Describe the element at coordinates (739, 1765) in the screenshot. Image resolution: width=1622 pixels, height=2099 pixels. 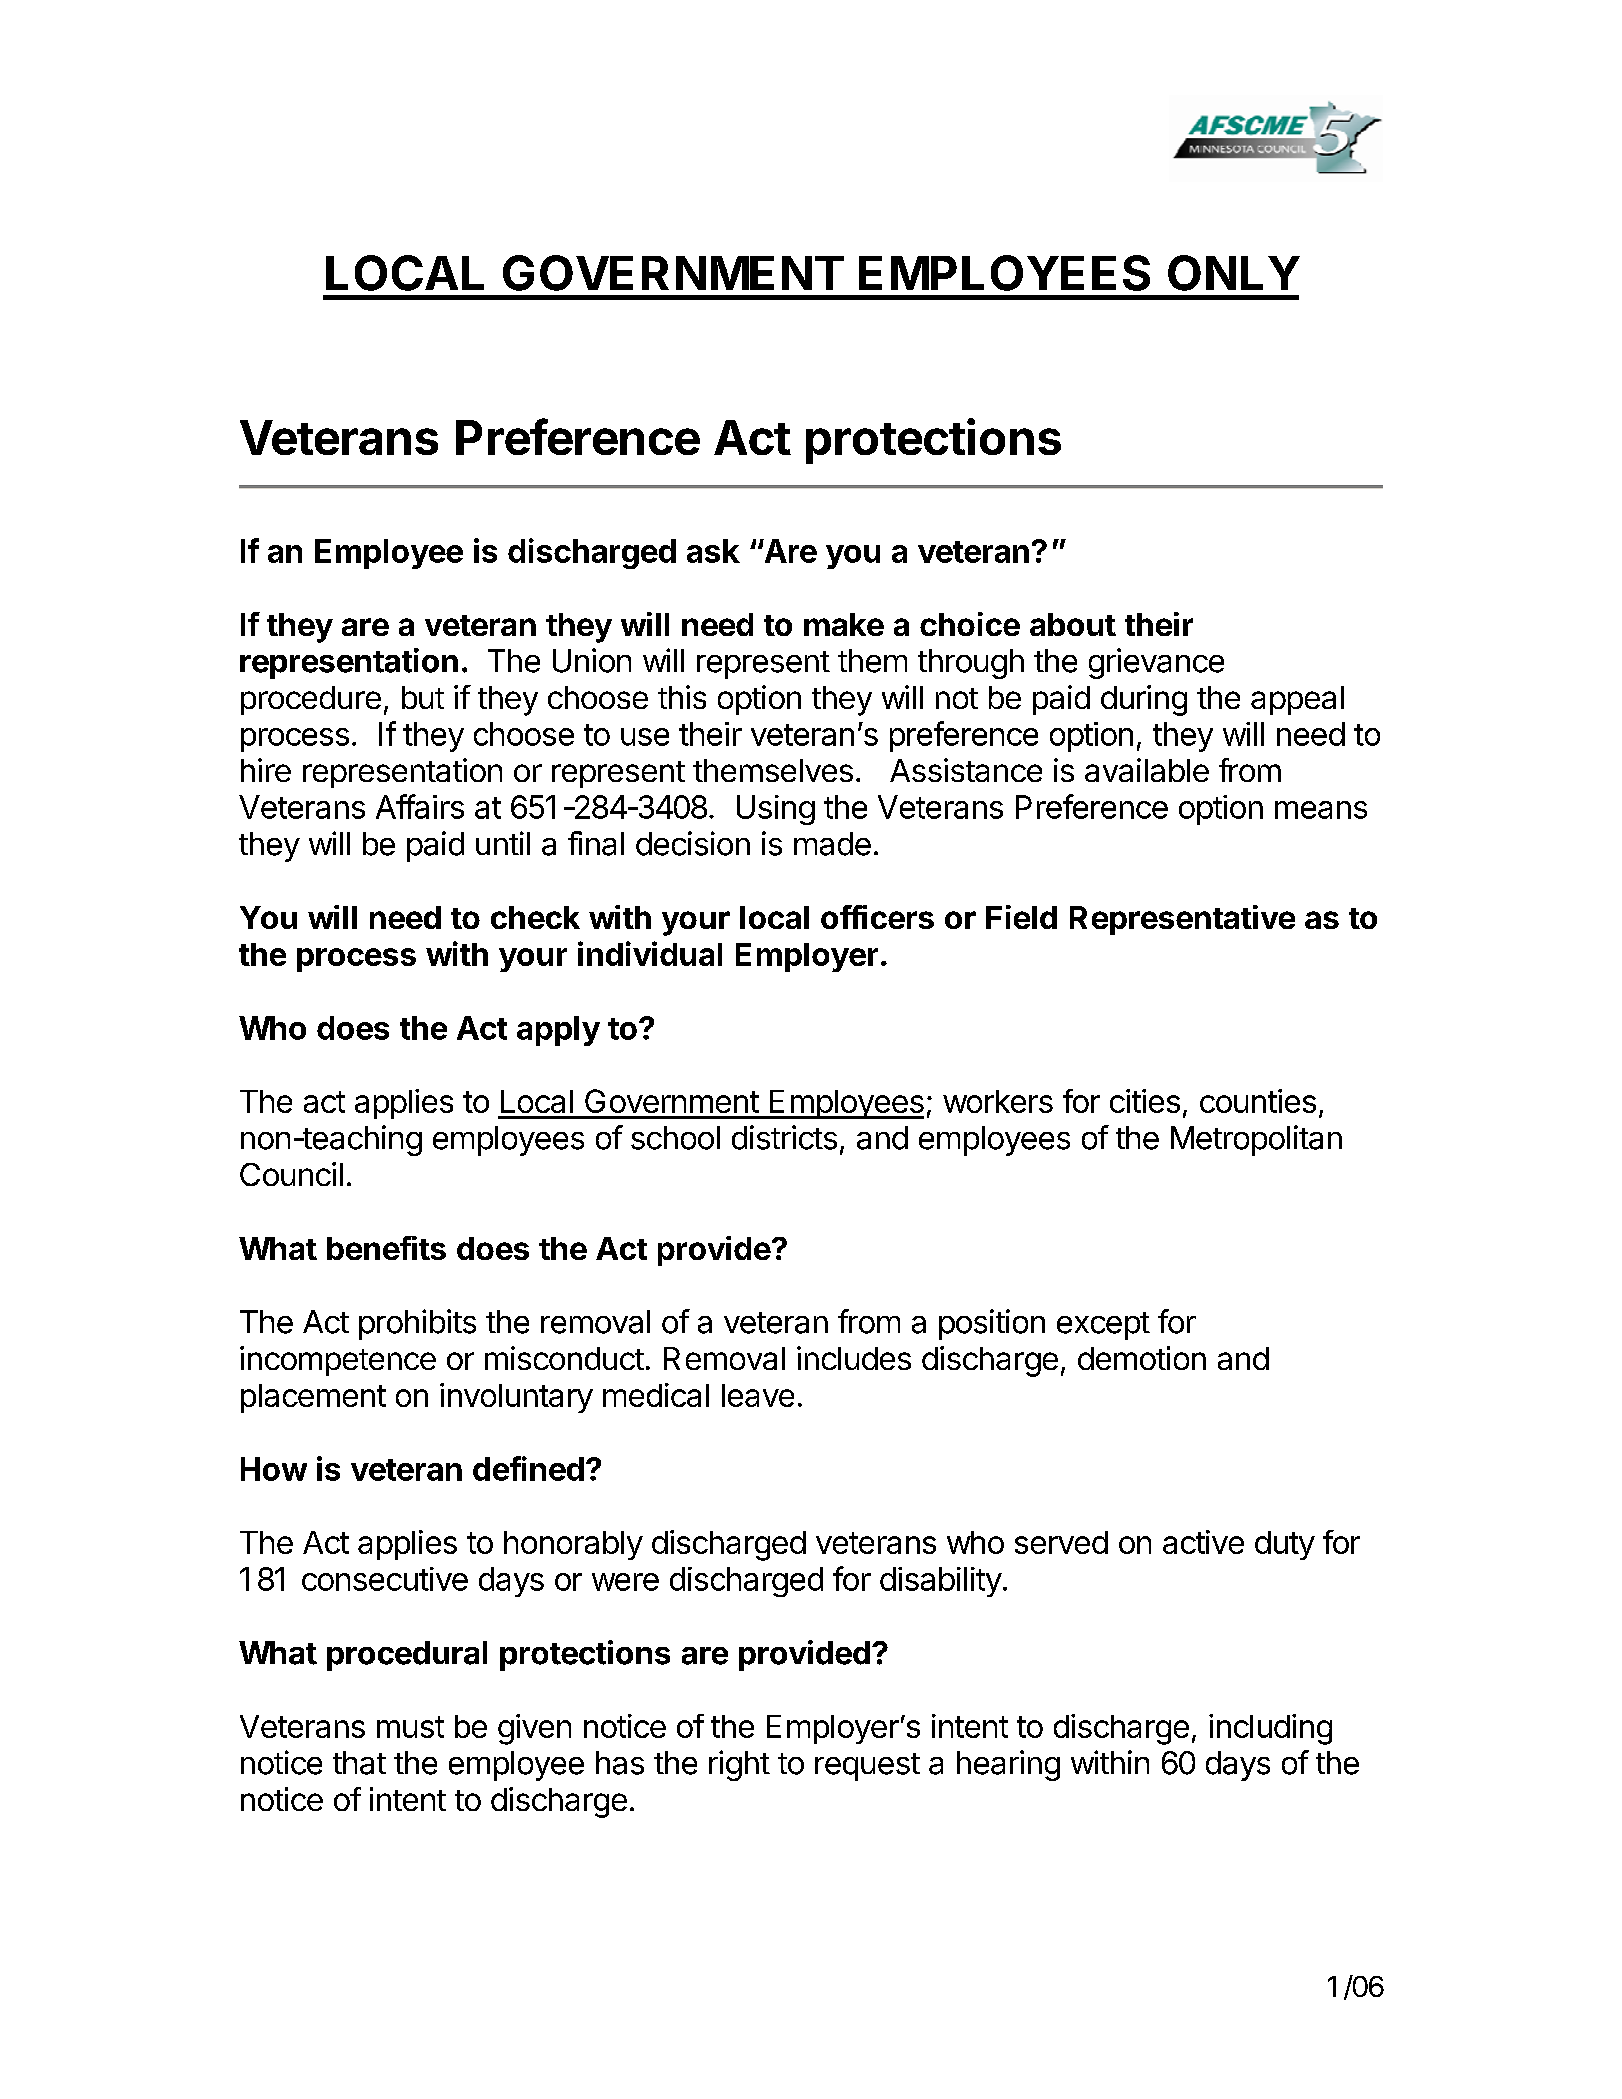
I see `right` at that location.
